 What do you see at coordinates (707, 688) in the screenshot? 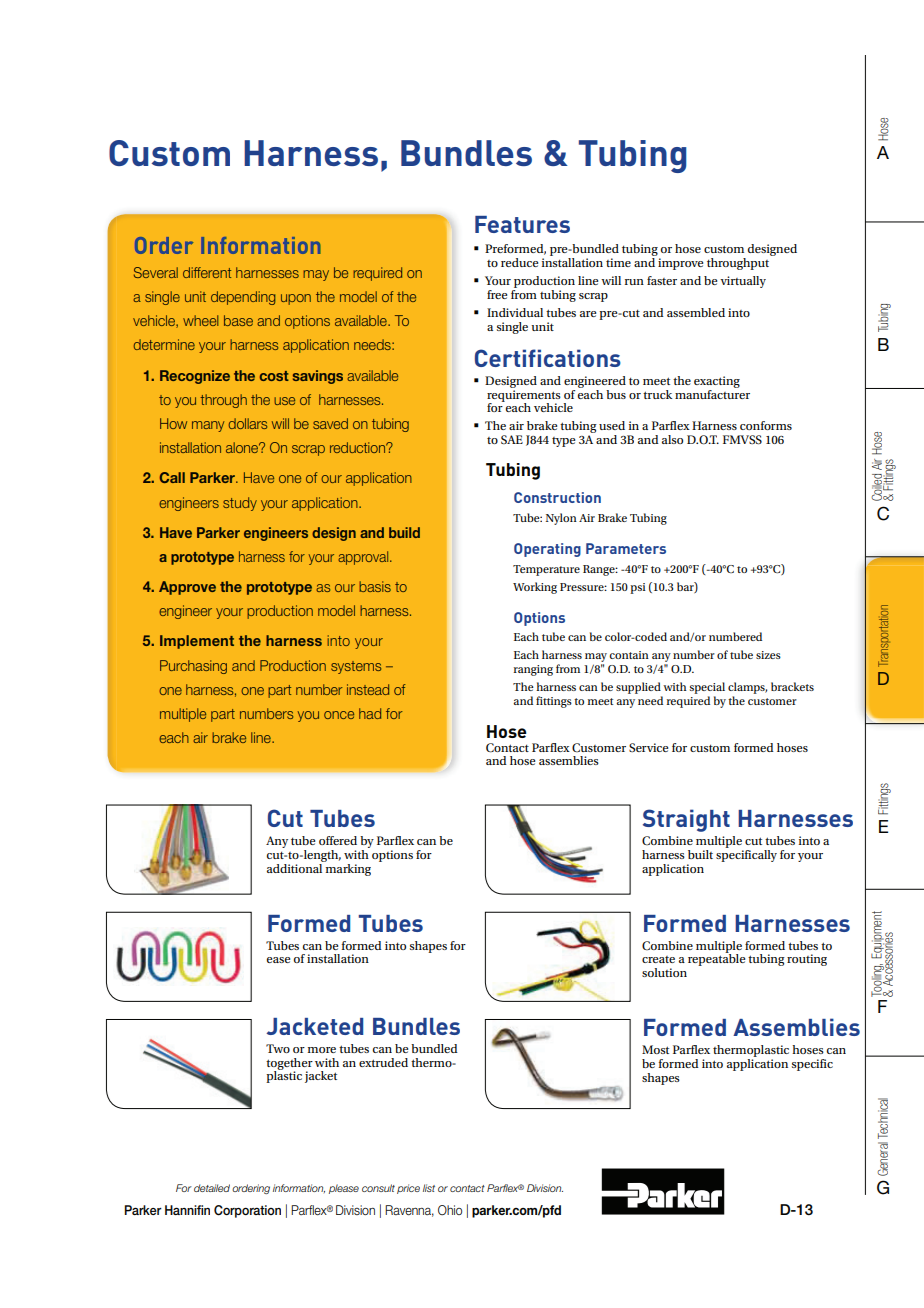
I see `special` at bounding box center [707, 688].
